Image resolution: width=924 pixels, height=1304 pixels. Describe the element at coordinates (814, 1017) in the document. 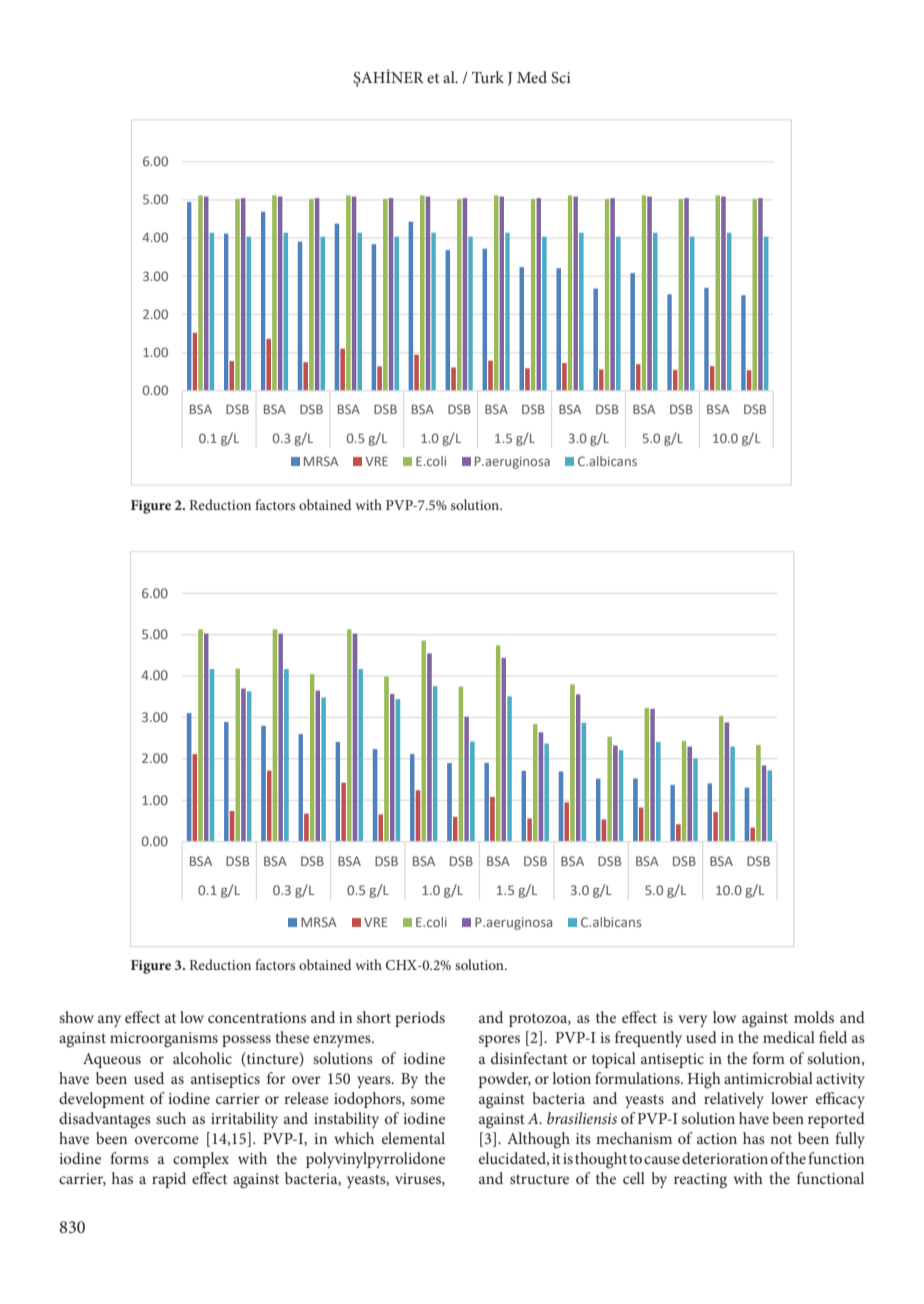

I see `molds` at that location.
